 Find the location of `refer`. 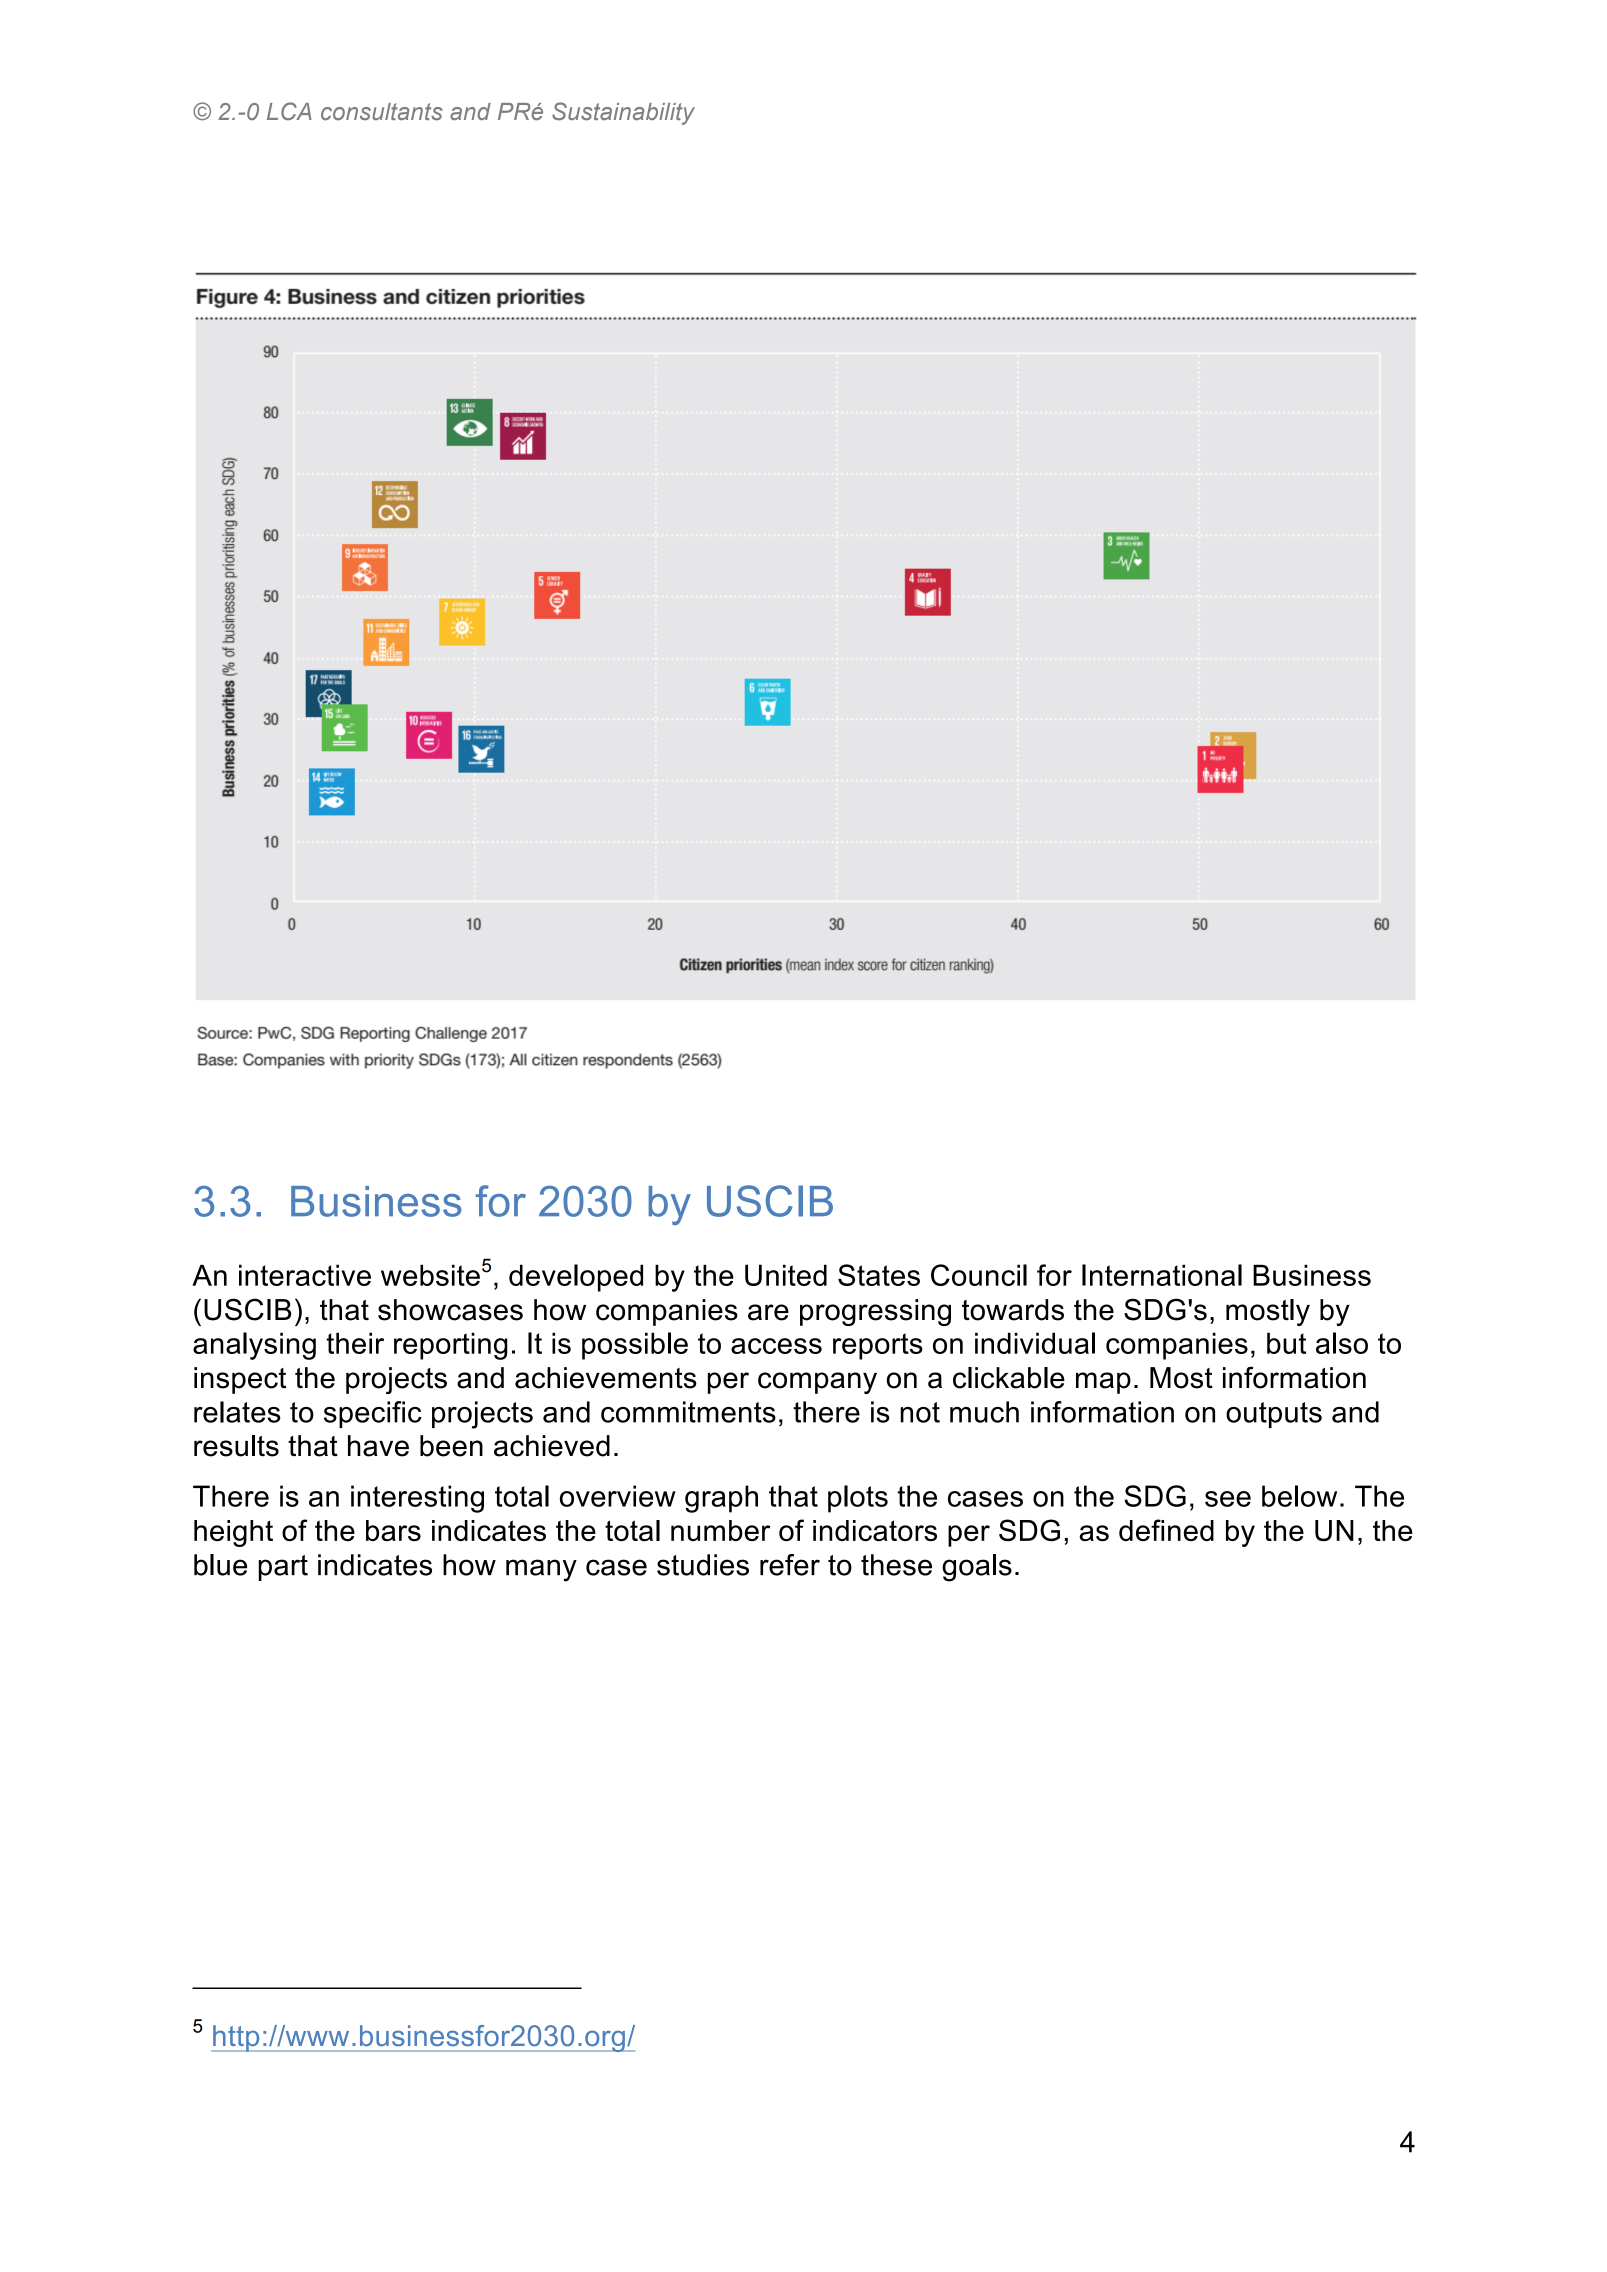

refer is located at coordinates (790, 1565).
